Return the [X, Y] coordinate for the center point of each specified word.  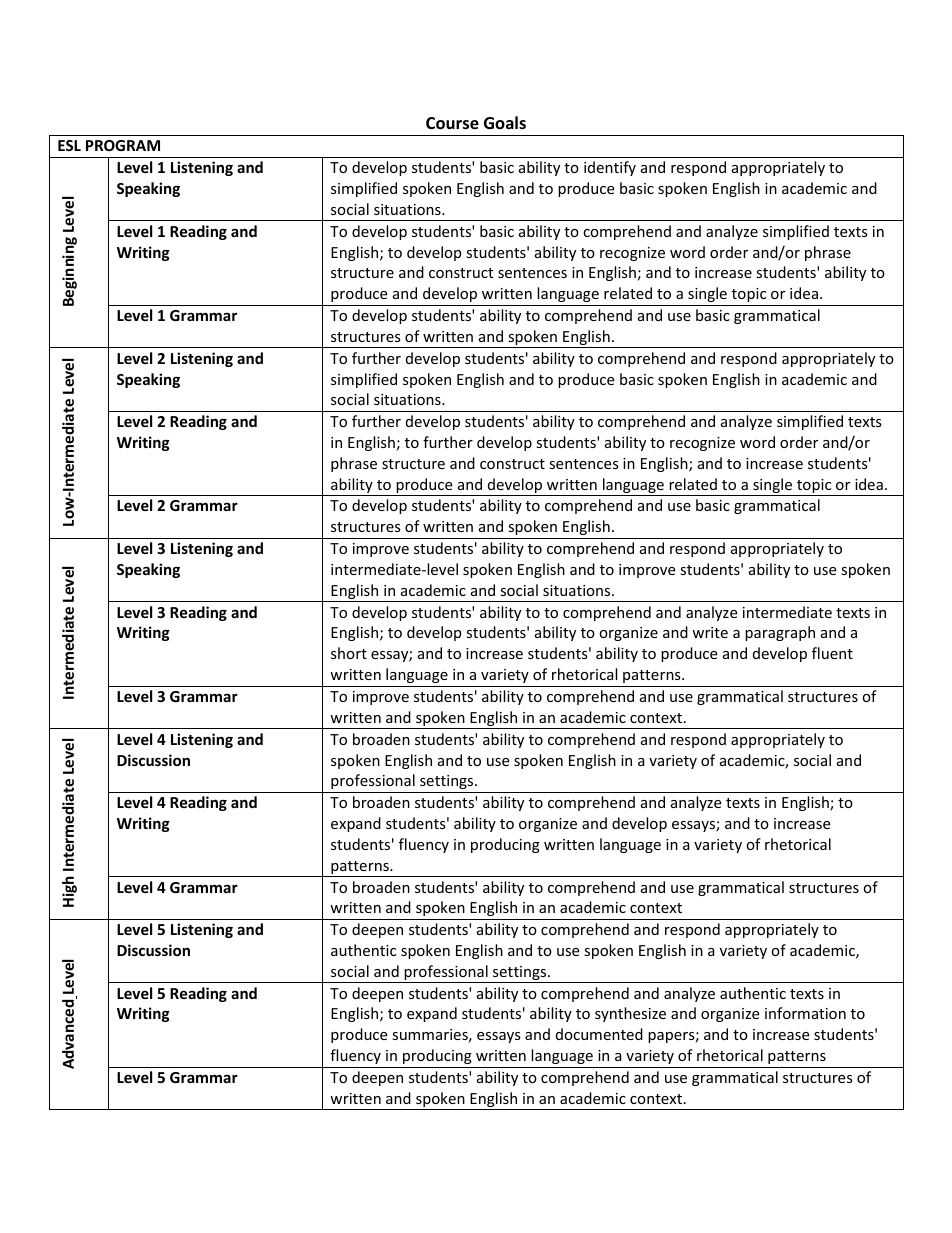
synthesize [630, 1014]
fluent [832, 653]
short [349, 653]
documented [599, 1034]
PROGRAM [123, 145]
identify [610, 168]
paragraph [780, 633]
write [710, 632]
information [805, 1013]
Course [452, 123]
